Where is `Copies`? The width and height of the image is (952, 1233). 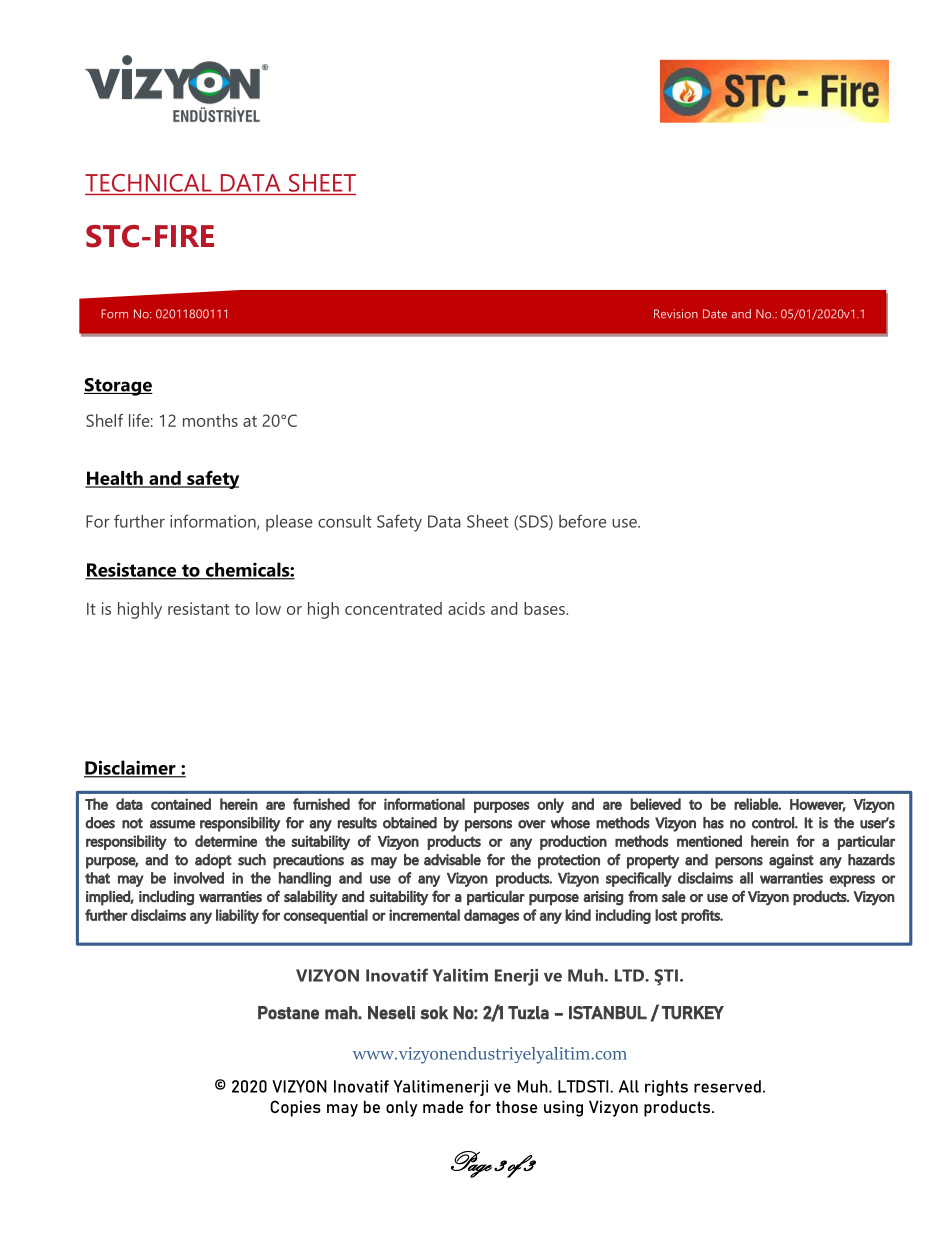 Copies is located at coordinates (295, 1108).
